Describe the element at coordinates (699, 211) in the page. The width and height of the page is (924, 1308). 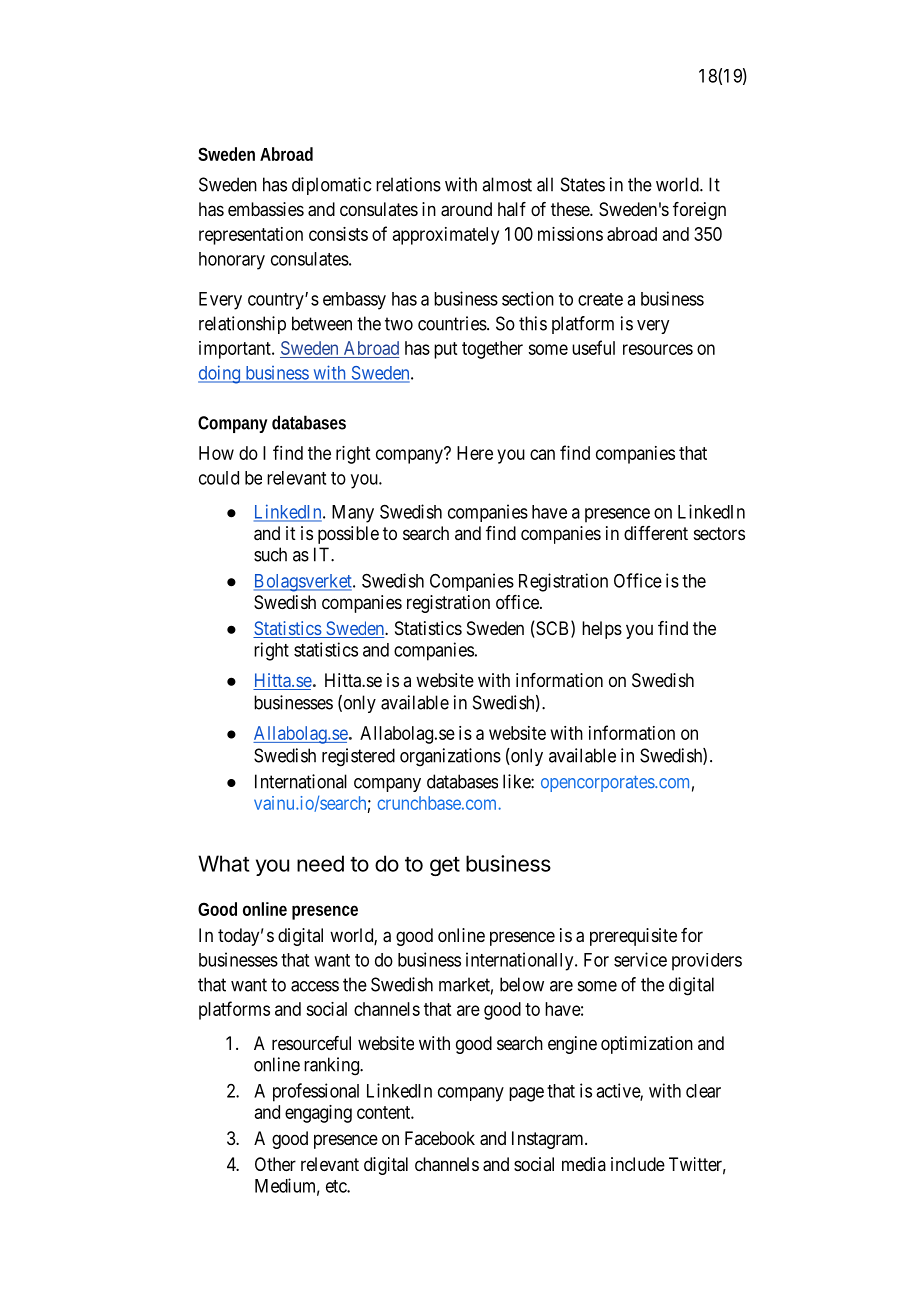
I see `foreign` at that location.
